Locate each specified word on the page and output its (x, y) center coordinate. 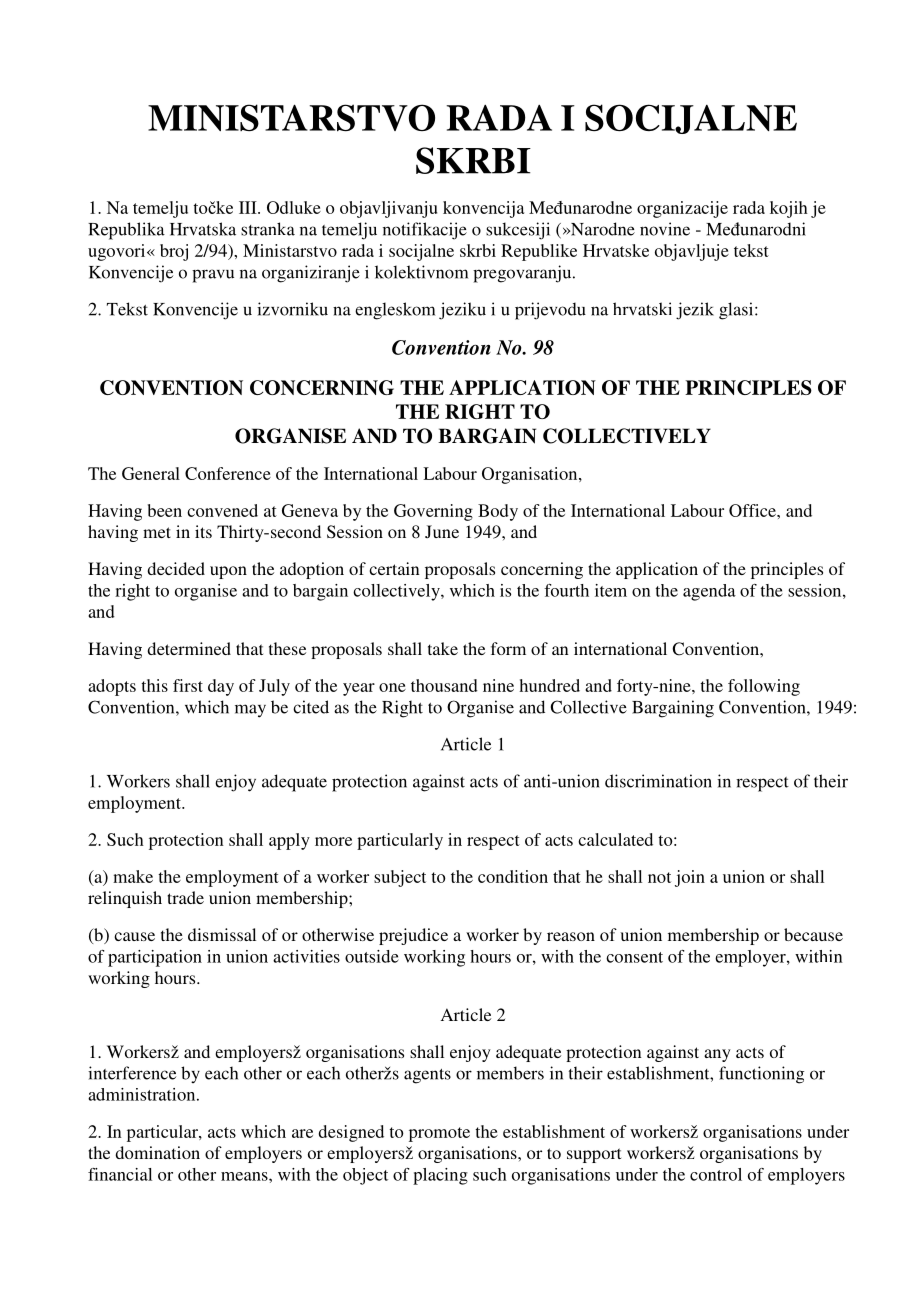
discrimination (658, 781)
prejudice (413, 936)
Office (753, 510)
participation (155, 958)
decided (176, 568)
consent (634, 957)
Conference (228, 473)
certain (394, 568)
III (249, 207)
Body (498, 512)
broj (174, 252)
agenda (709, 592)
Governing (433, 512)
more (333, 841)
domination (157, 1152)
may (250, 711)
